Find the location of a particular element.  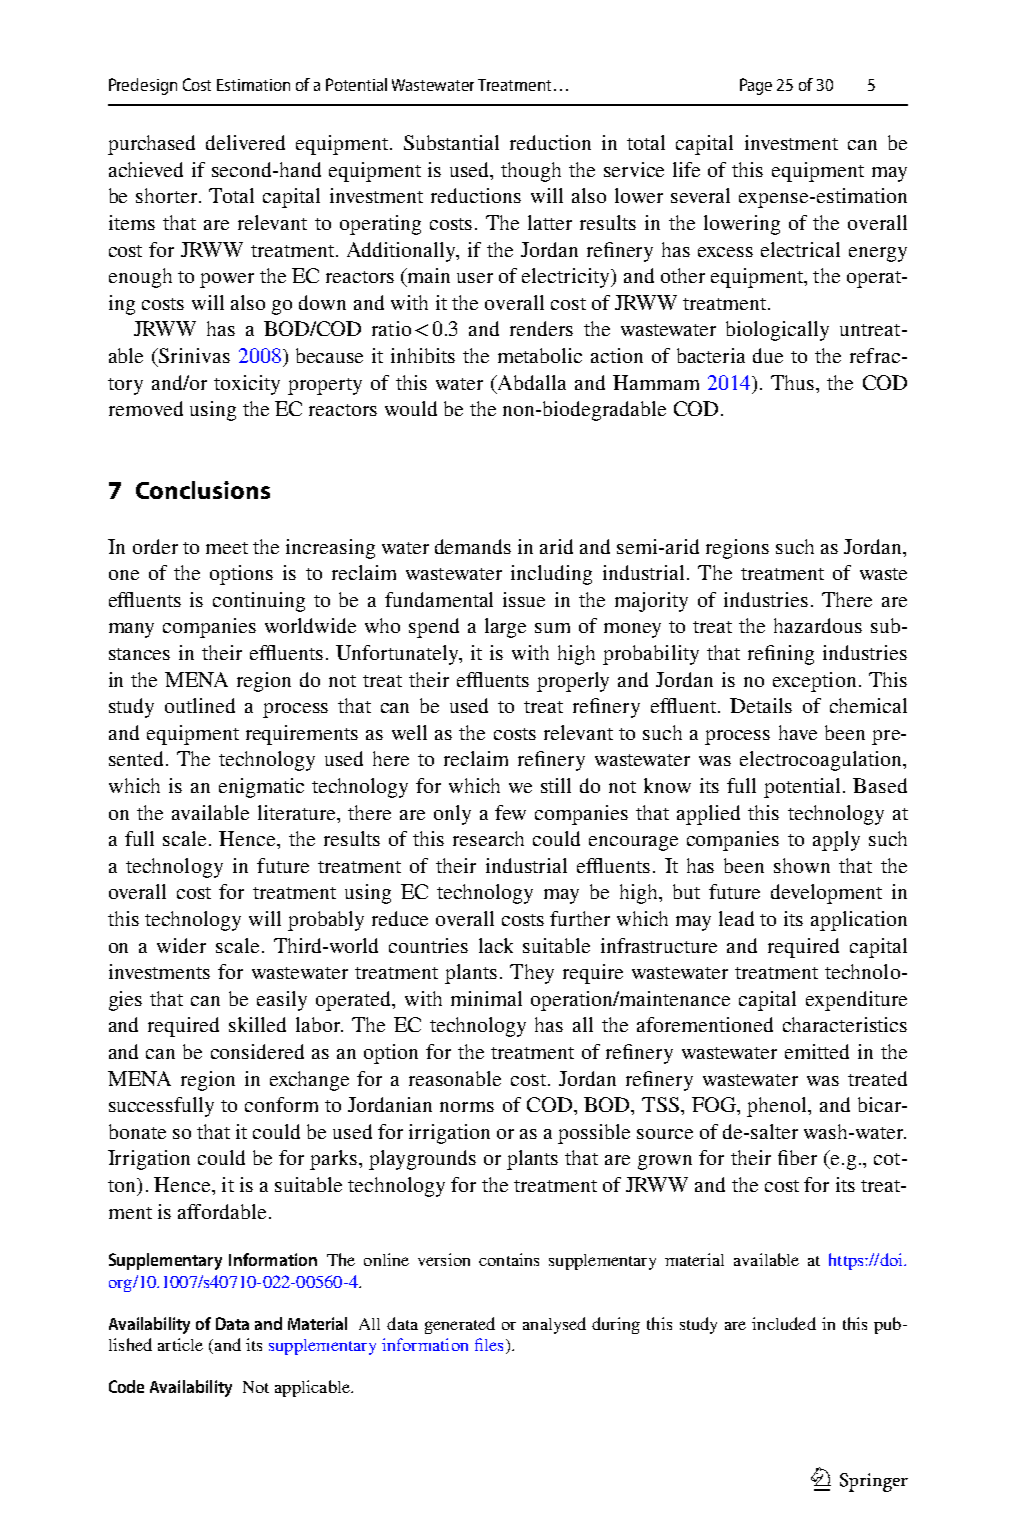

hazardous is located at coordinates (818, 625).
